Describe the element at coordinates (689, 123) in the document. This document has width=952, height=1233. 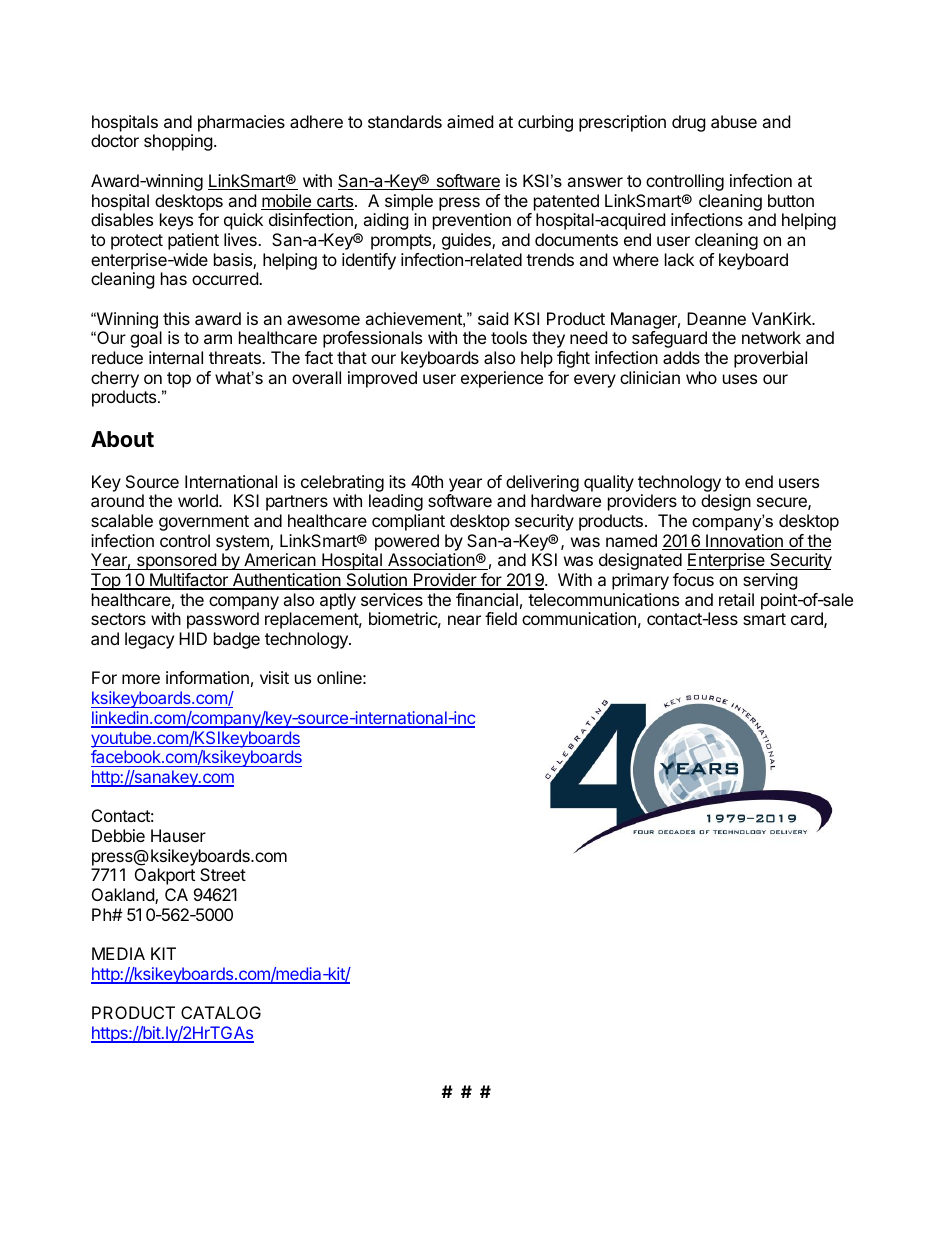
I see `drug` at that location.
